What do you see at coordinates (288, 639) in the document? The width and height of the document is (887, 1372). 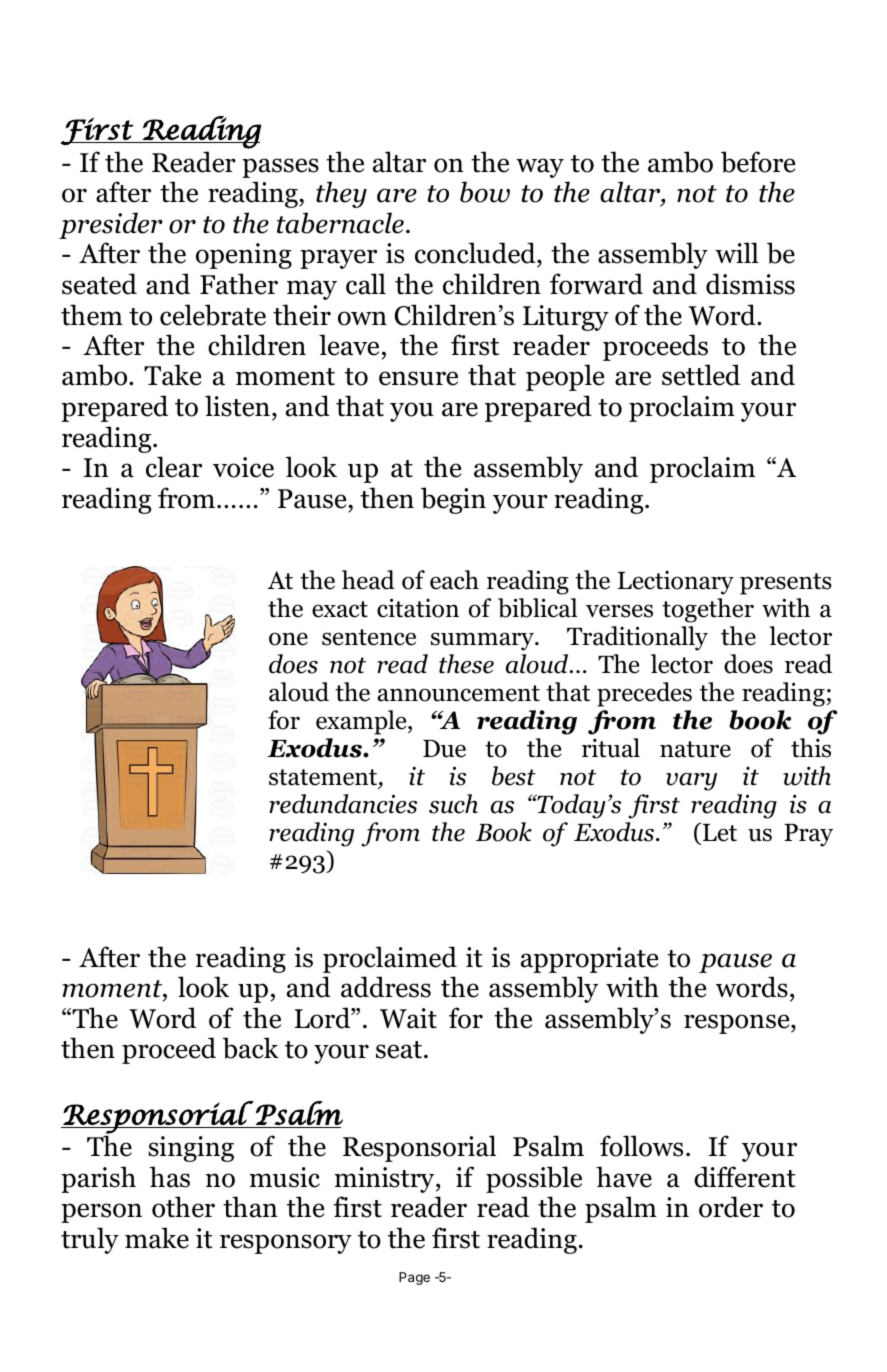 I see `one` at bounding box center [288, 639].
